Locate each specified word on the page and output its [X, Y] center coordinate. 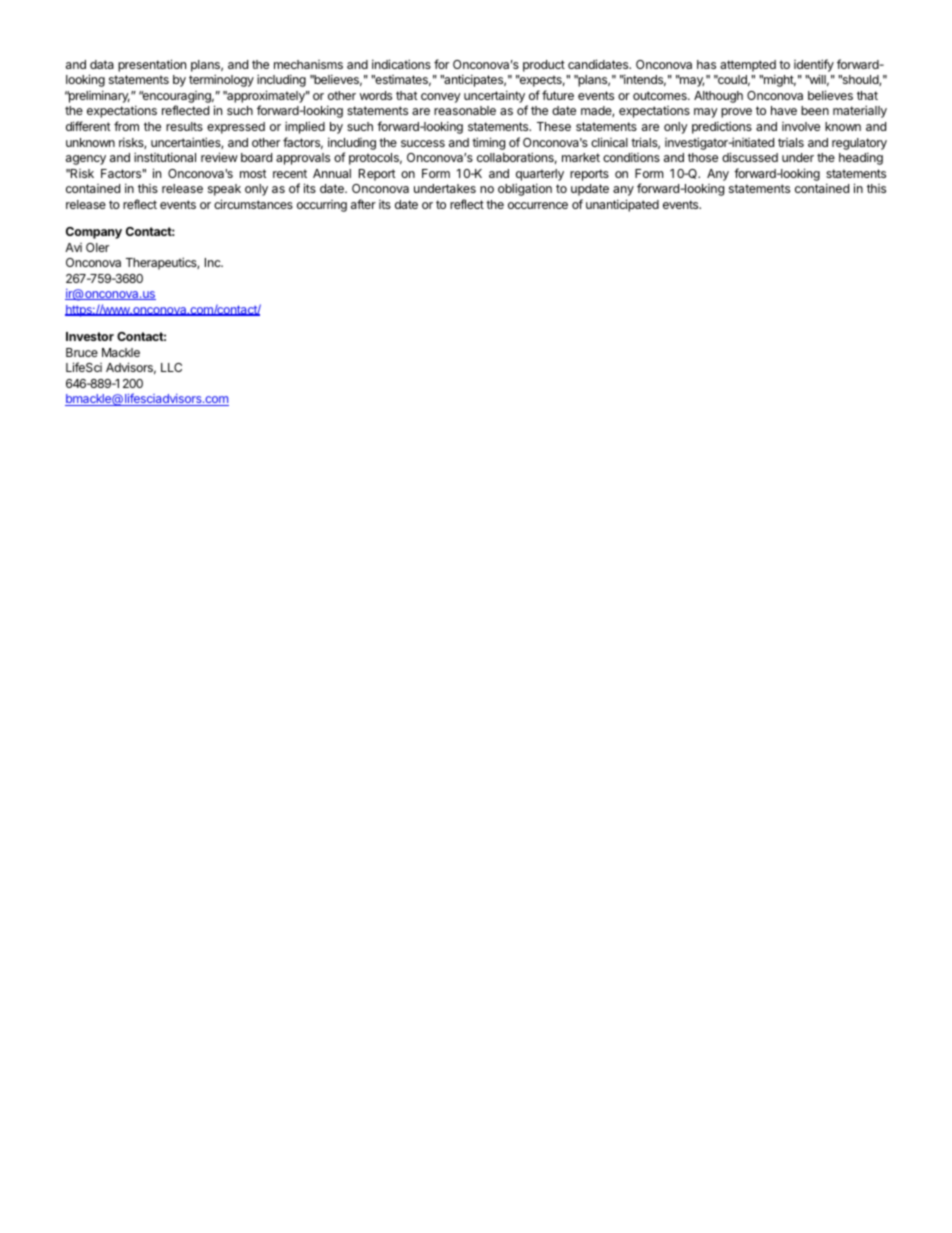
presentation [152, 65]
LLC [171, 367]
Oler [97, 247]
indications [401, 64]
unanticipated [622, 205]
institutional [165, 157]
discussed [750, 157]
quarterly [540, 175]
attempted [748, 66]
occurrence [538, 205]
